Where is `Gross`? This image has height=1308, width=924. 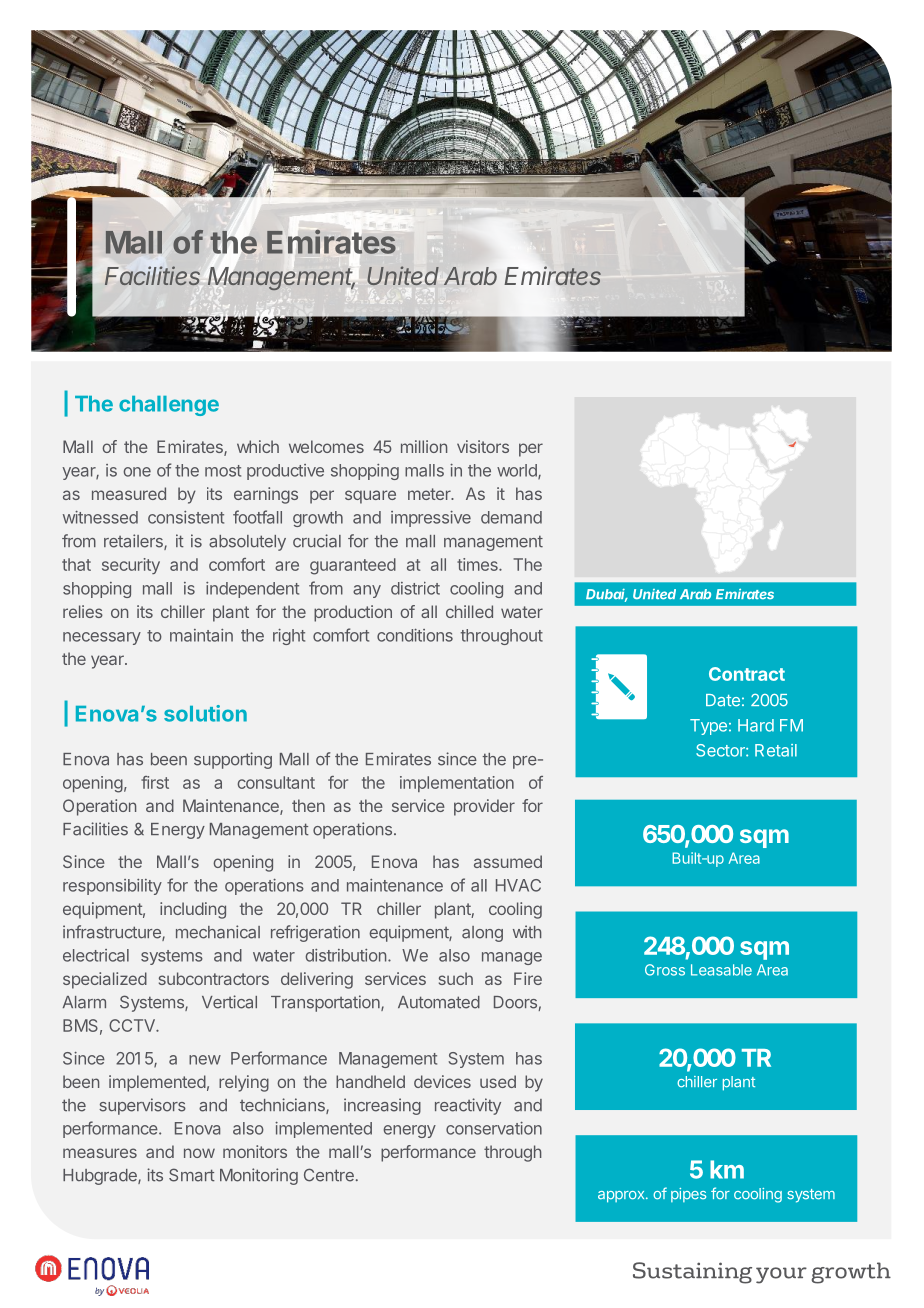 Gross is located at coordinates (665, 970).
